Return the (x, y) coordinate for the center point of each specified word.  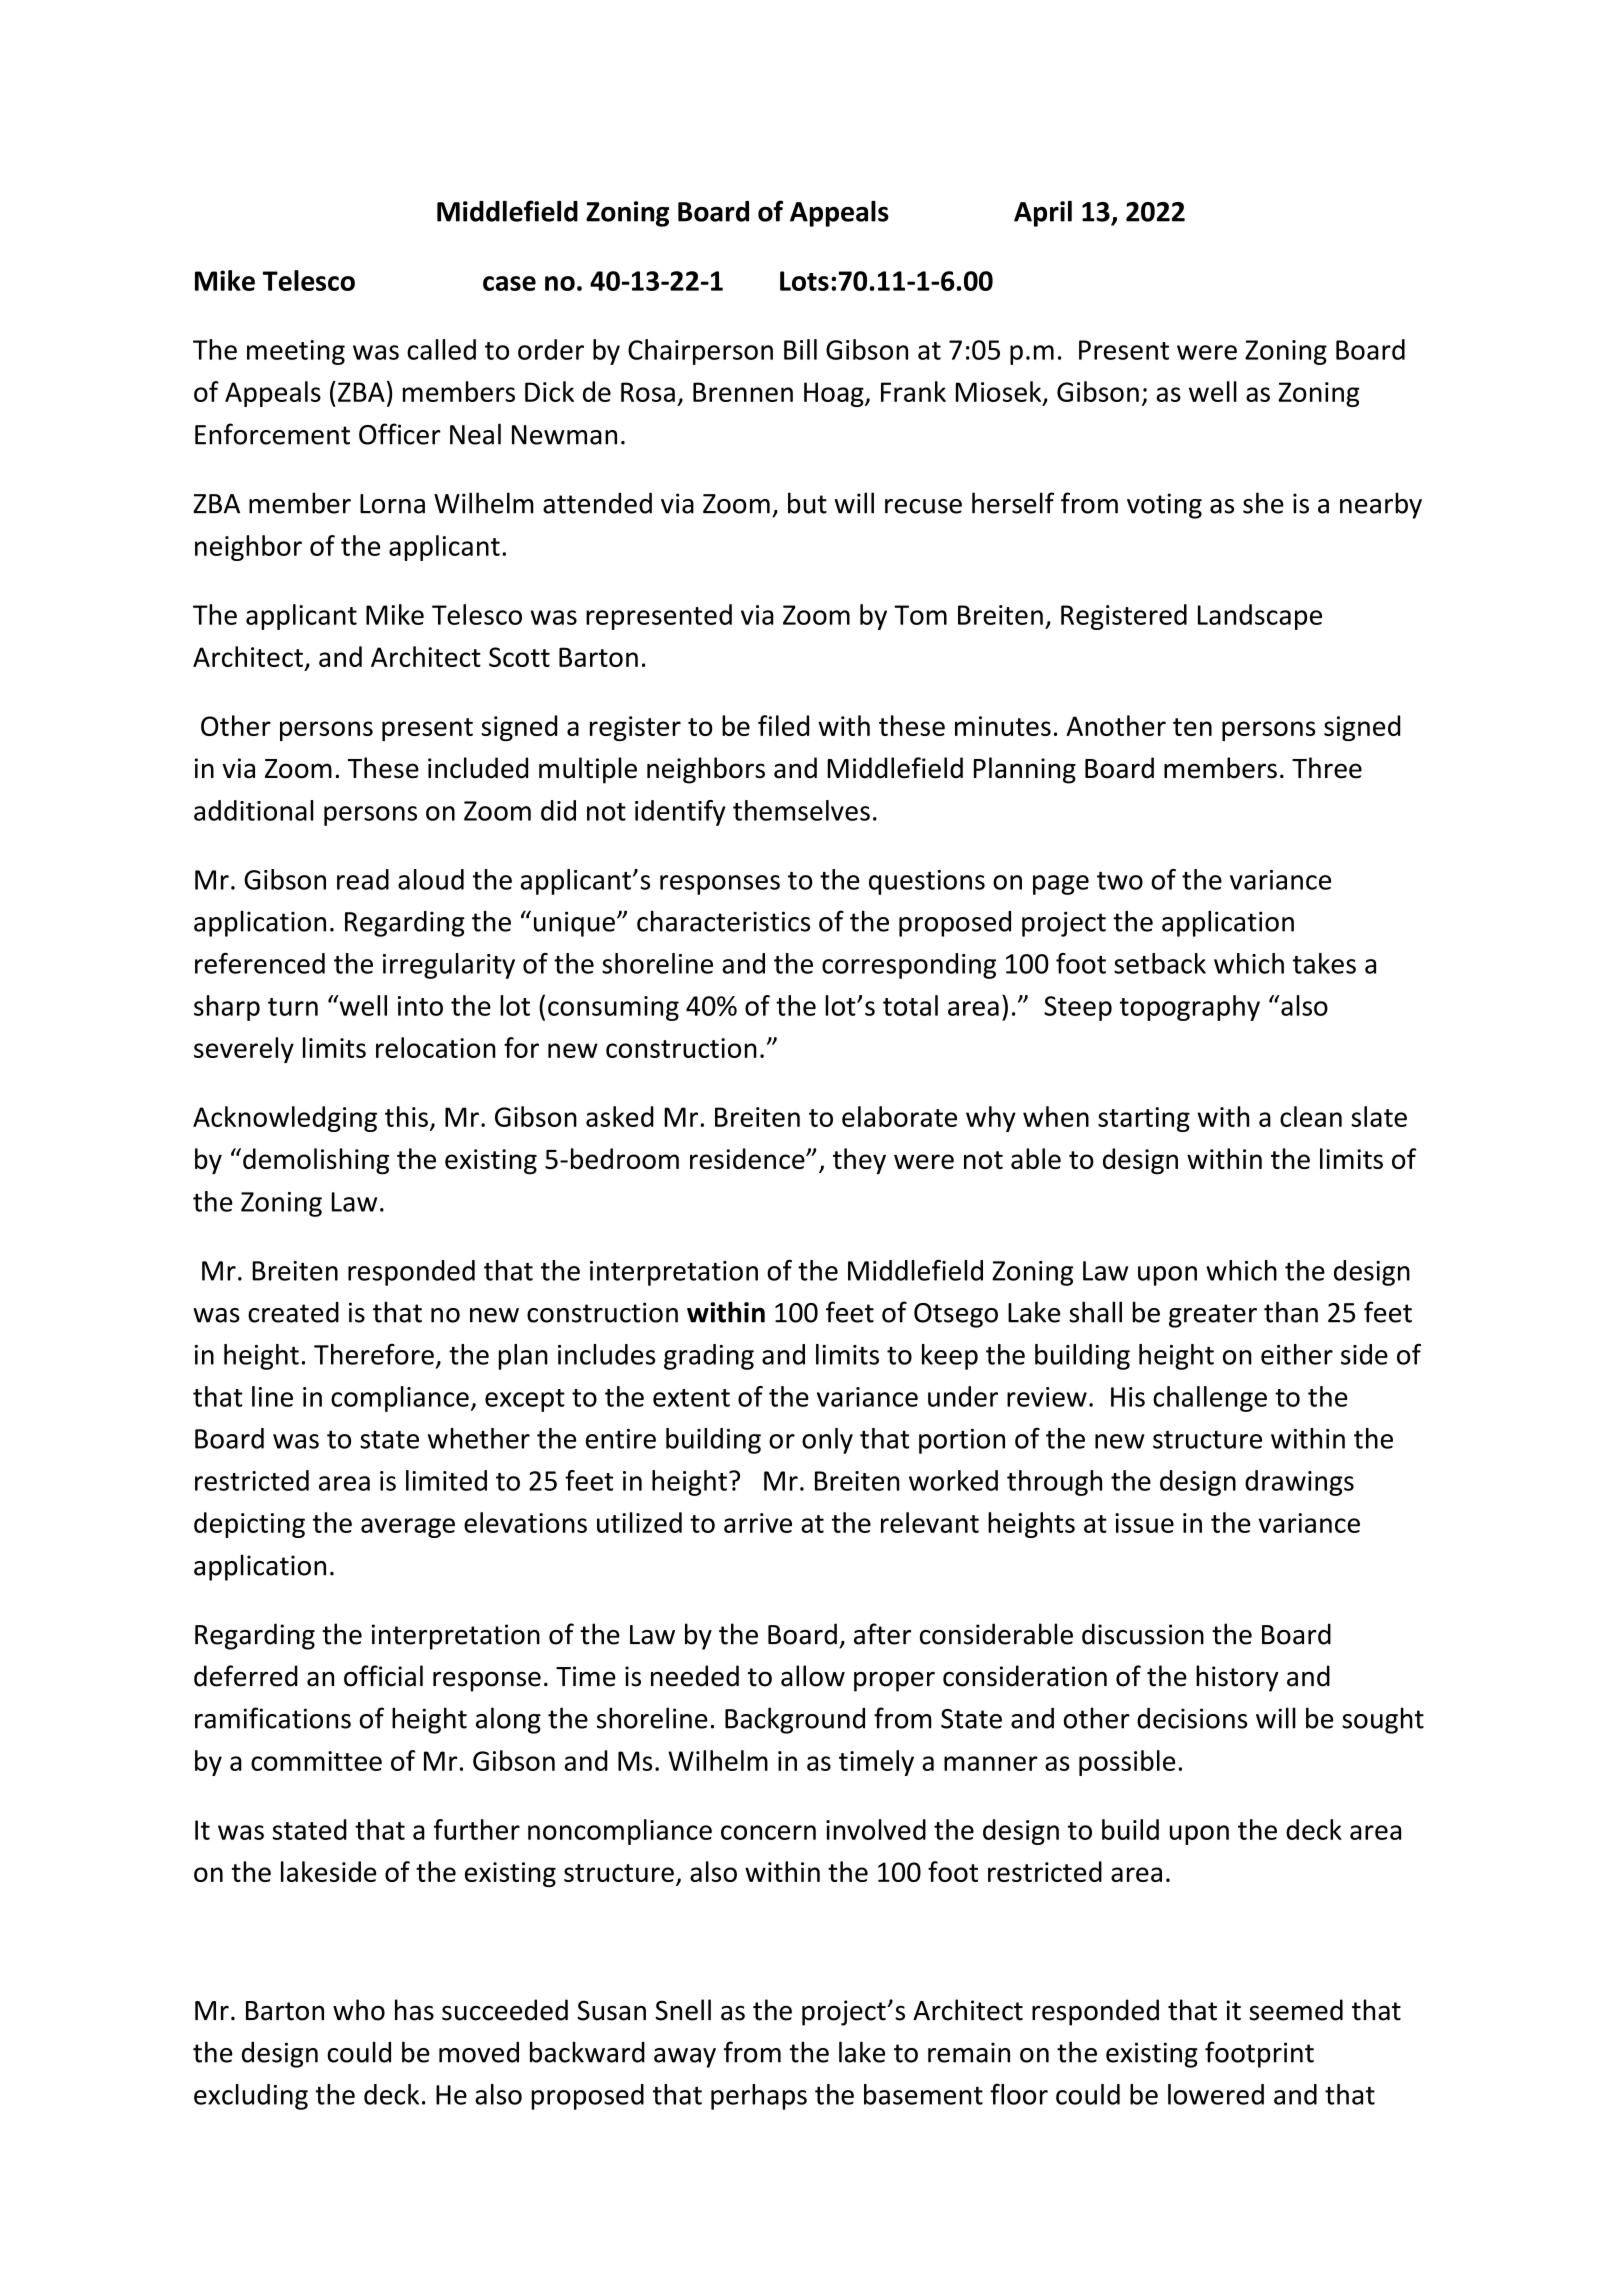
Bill (800, 349)
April (1043, 214)
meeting (296, 352)
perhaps (759, 2097)
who (359, 2010)
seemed (1296, 2010)
